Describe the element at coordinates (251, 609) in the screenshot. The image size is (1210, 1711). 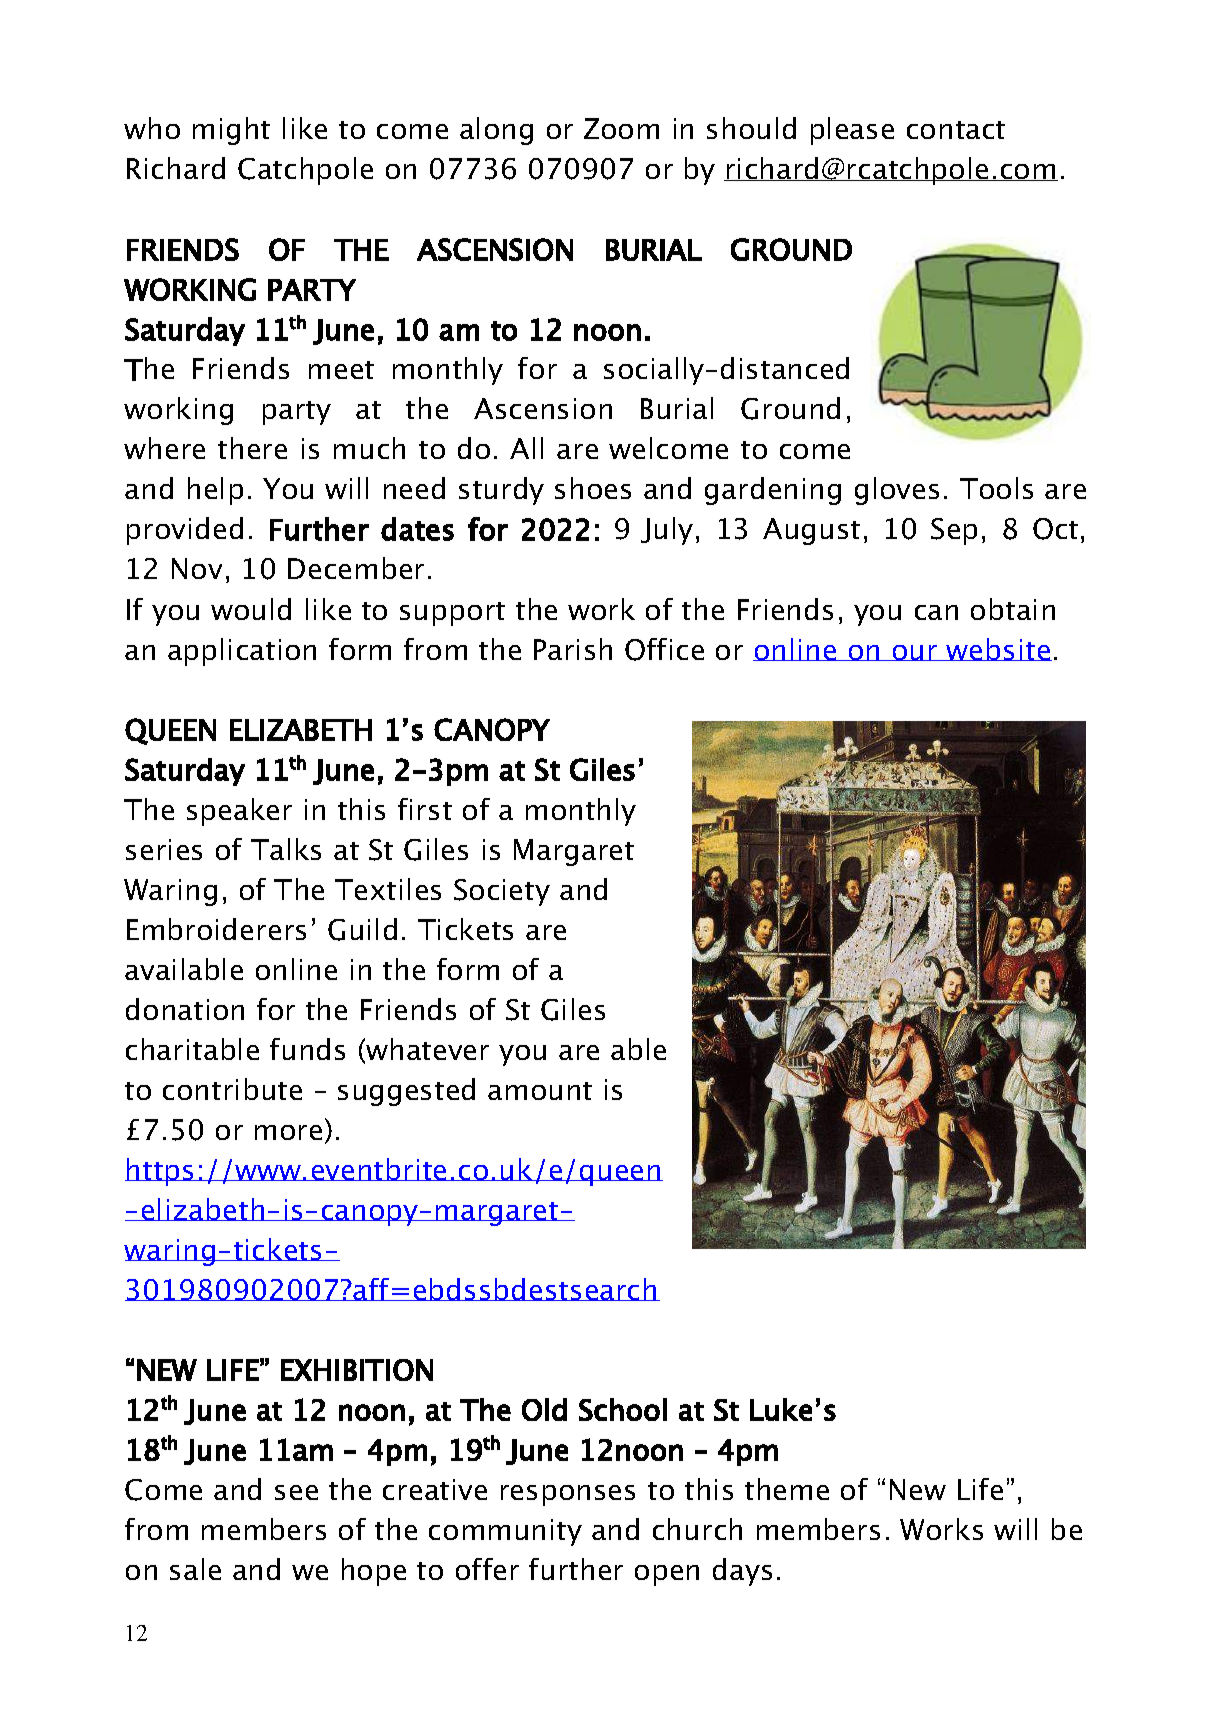
I see `would` at that location.
